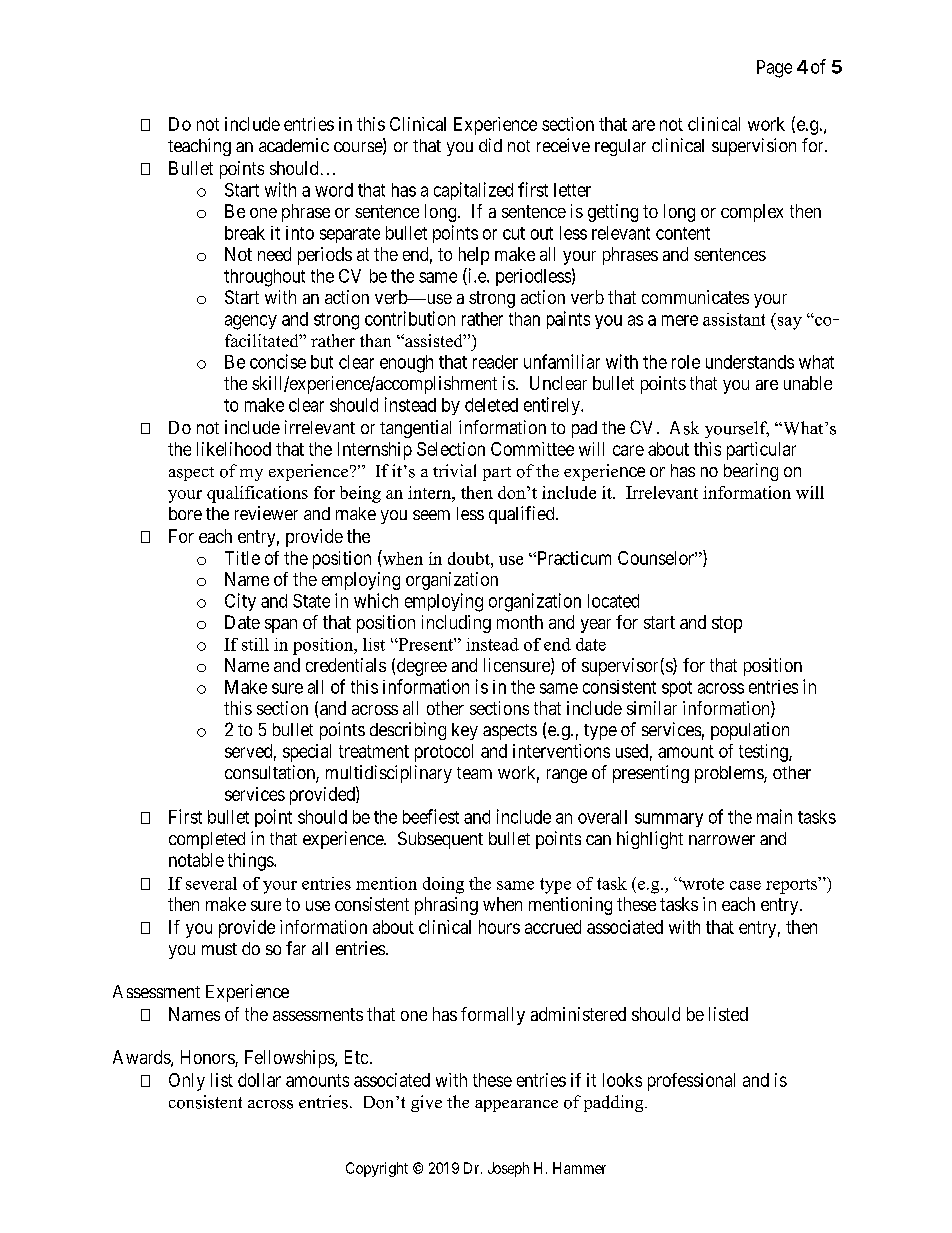 The image size is (952, 1233). What do you see at coordinates (750, 362) in the screenshot?
I see `understands` at bounding box center [750, 362].
